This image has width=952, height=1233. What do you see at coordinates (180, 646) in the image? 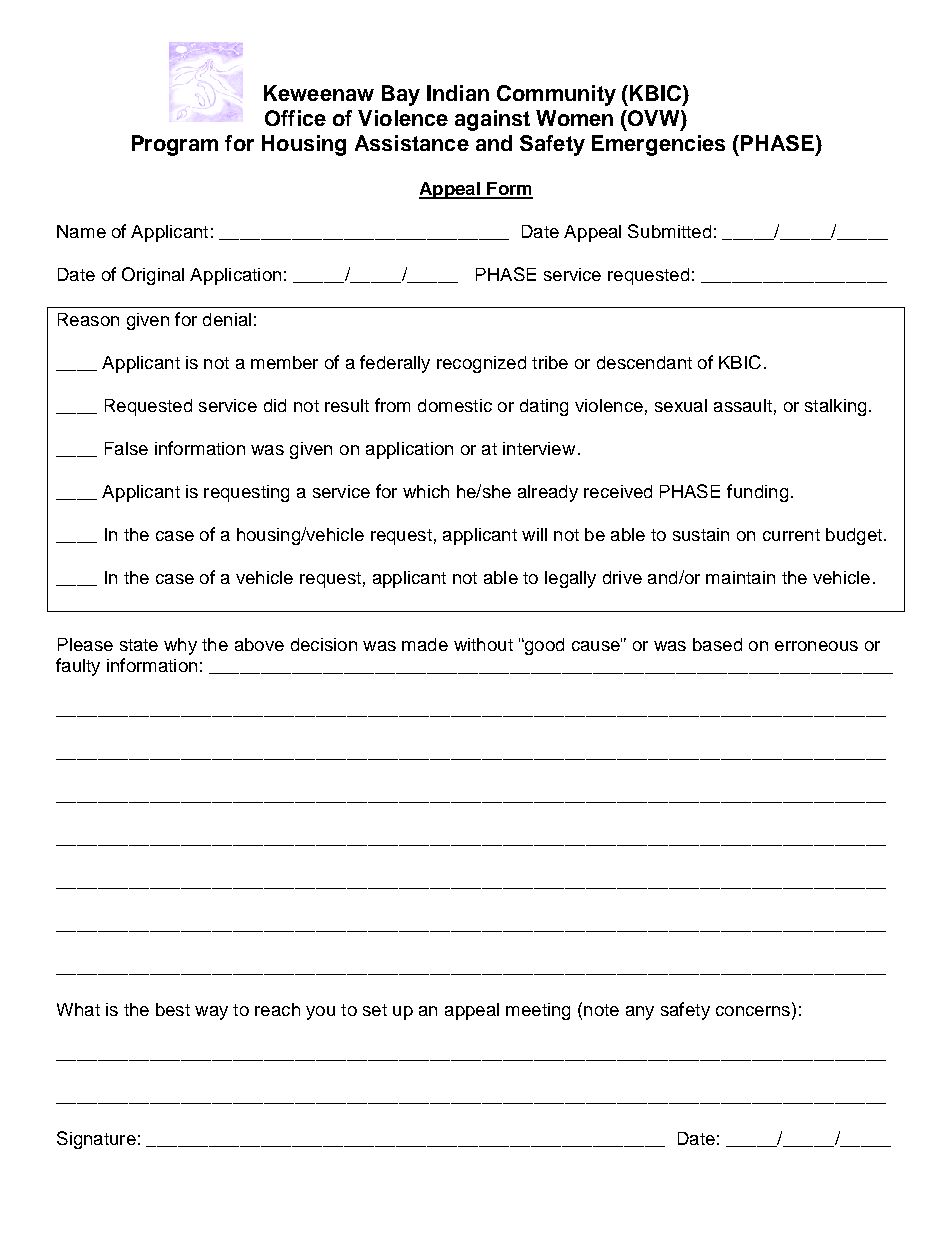
I see `why` at bounding box center [180, 646].
